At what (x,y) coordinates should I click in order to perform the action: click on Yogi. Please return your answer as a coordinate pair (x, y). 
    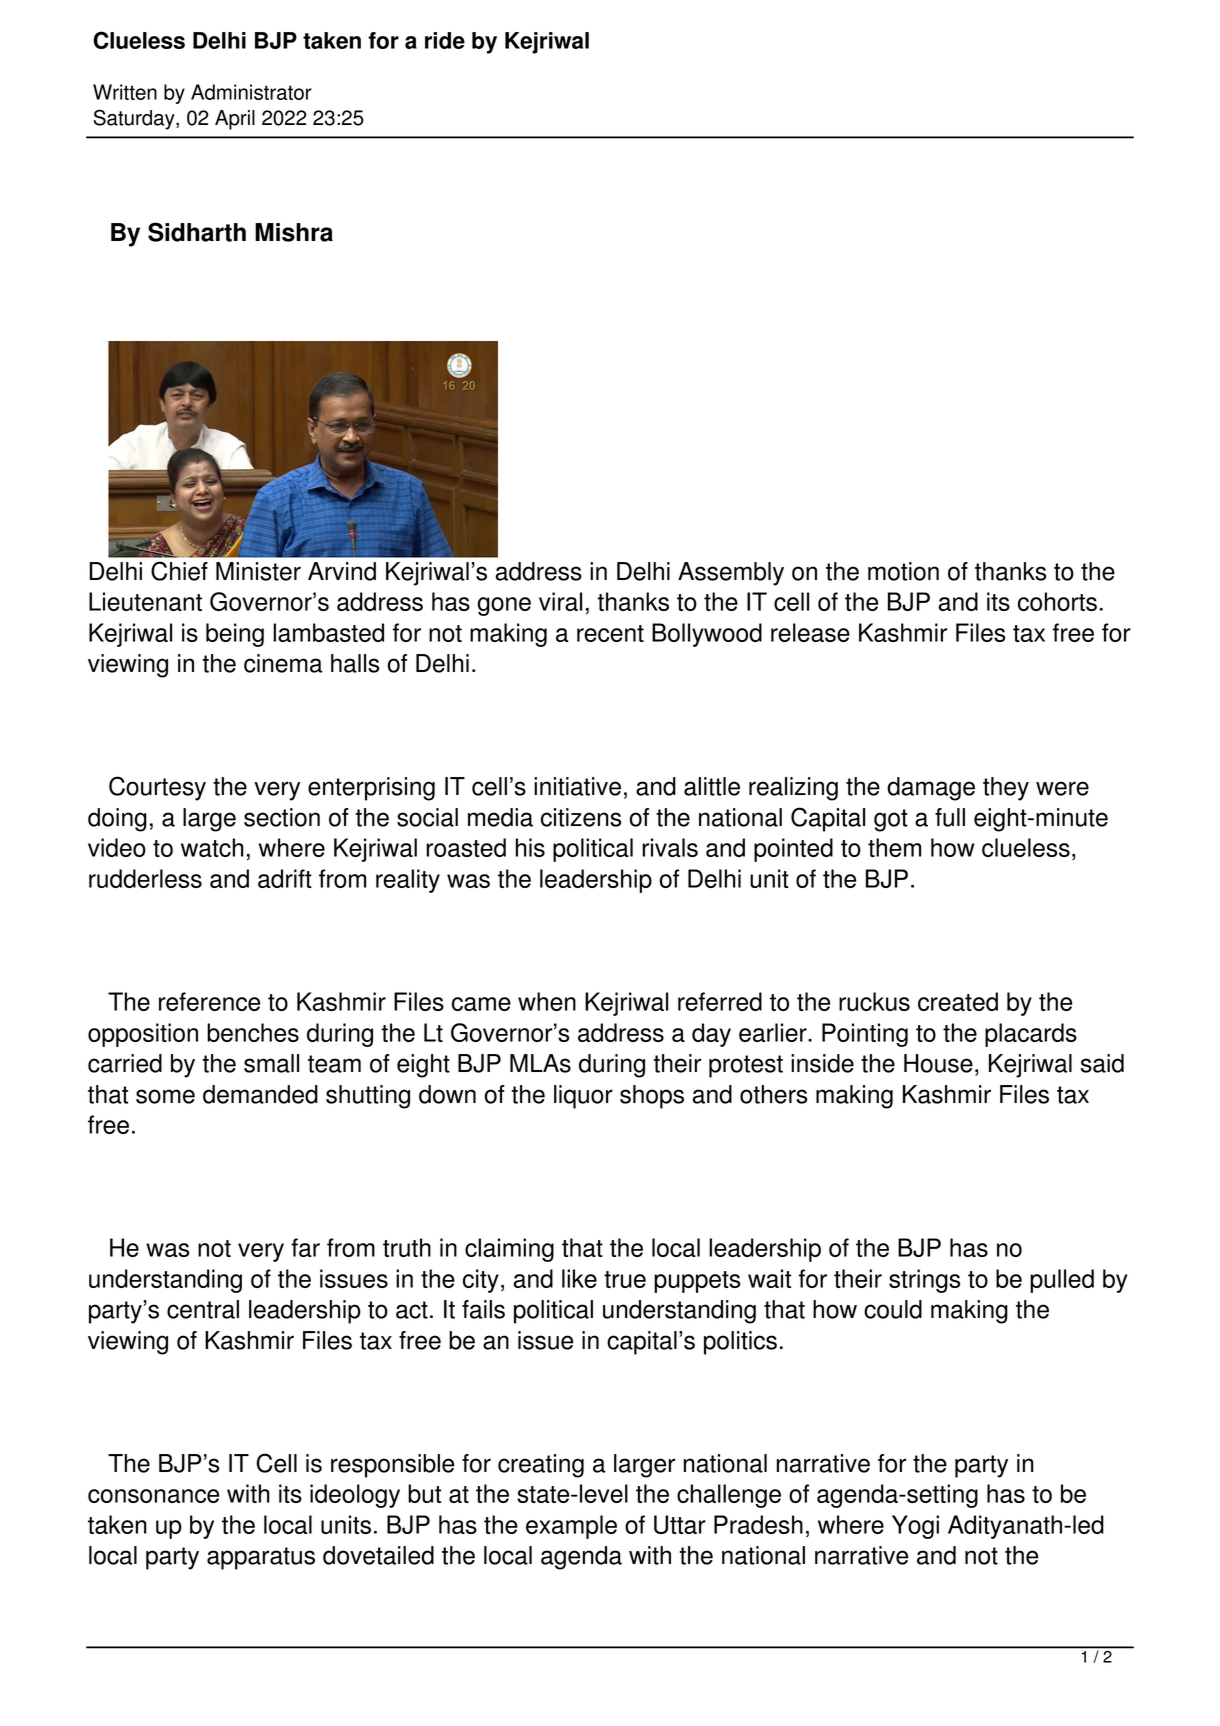
    Looking at the image, I should click on (915, 1527).
